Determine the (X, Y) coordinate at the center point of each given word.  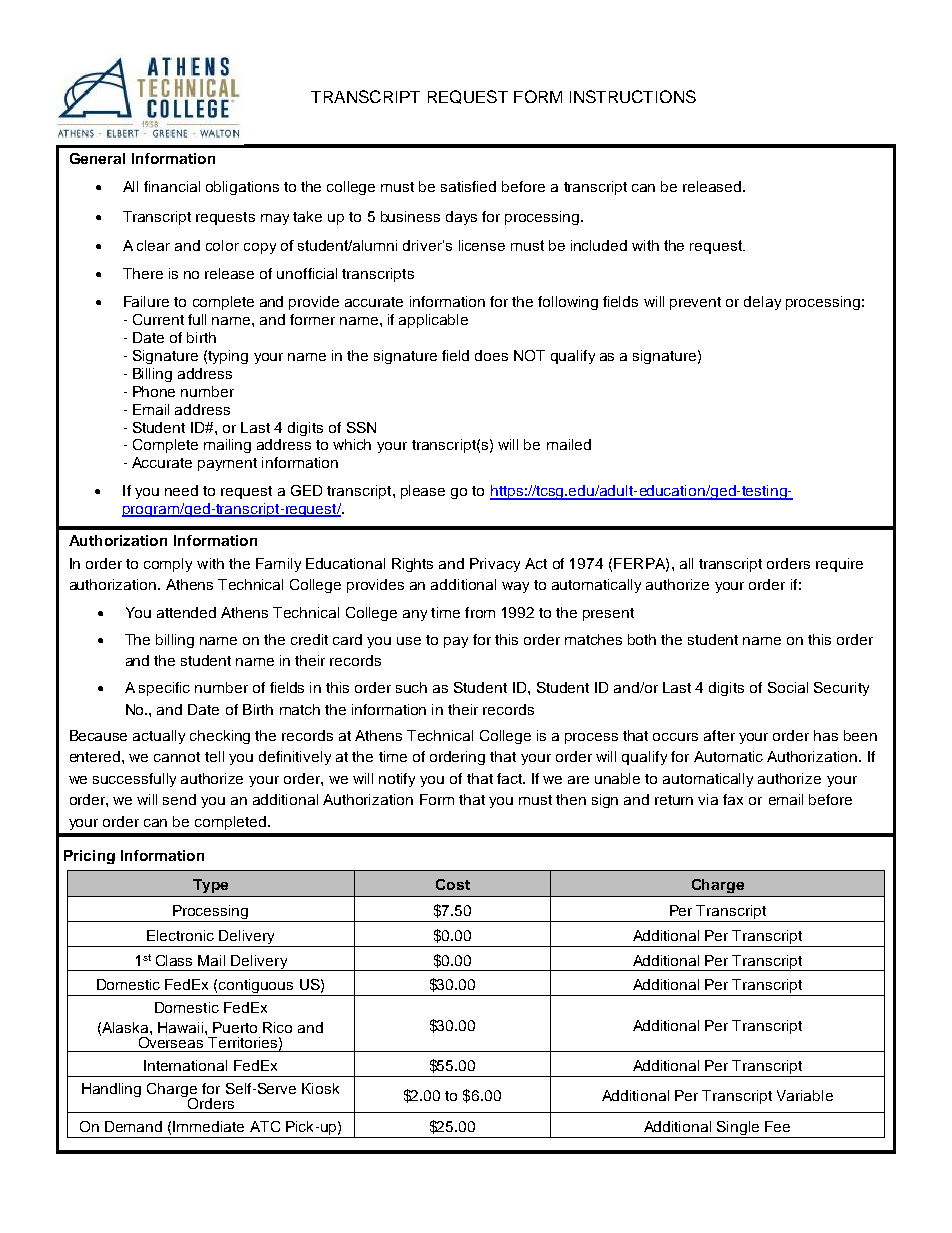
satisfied (468, 186)
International (185, 1065)
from (480, 612)
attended (186, 612)
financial (172, 186)
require (839, 565)
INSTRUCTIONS (633, 96)
